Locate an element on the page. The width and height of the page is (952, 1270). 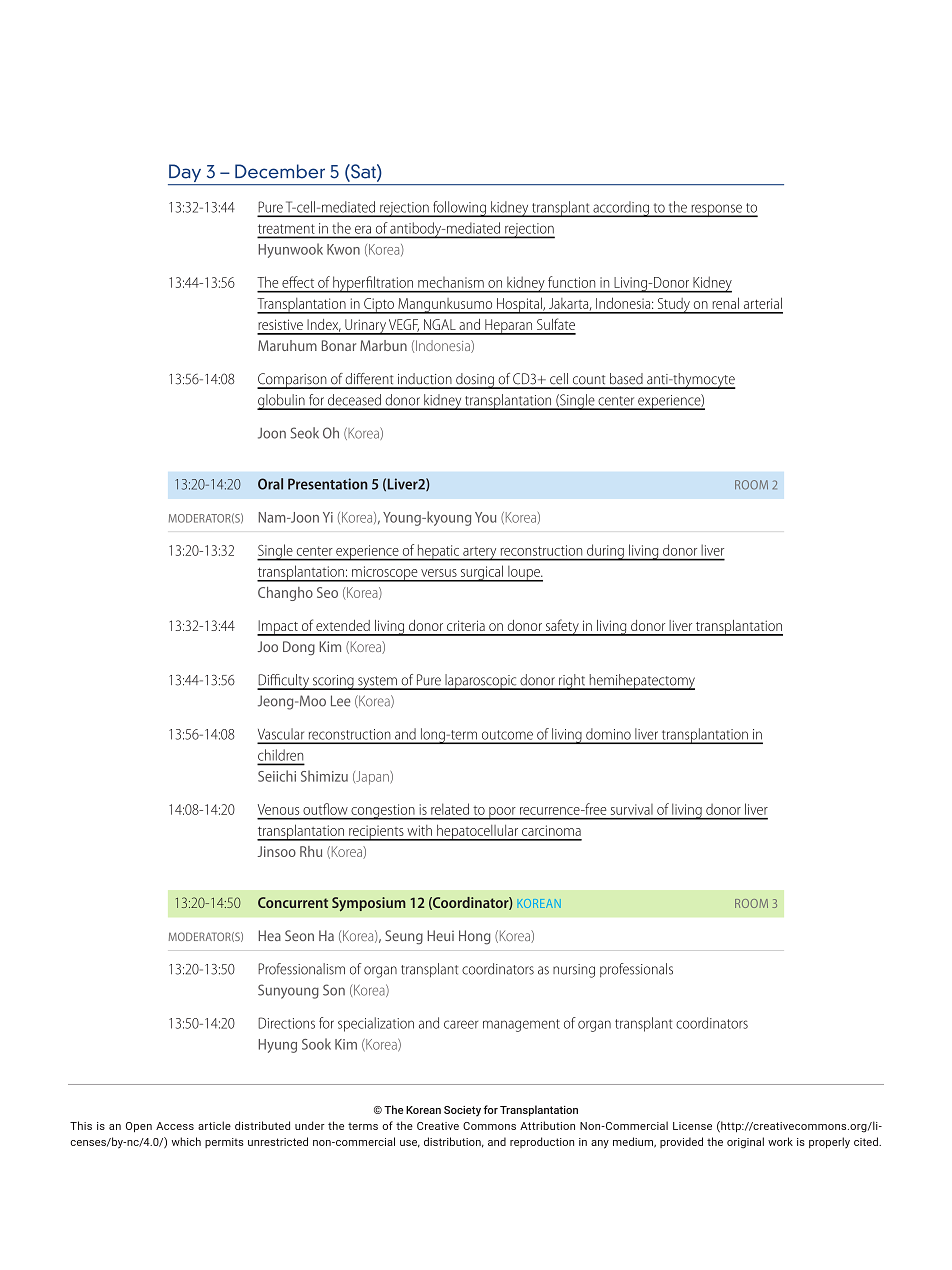
surgical is located at coordinates (481, 573).
